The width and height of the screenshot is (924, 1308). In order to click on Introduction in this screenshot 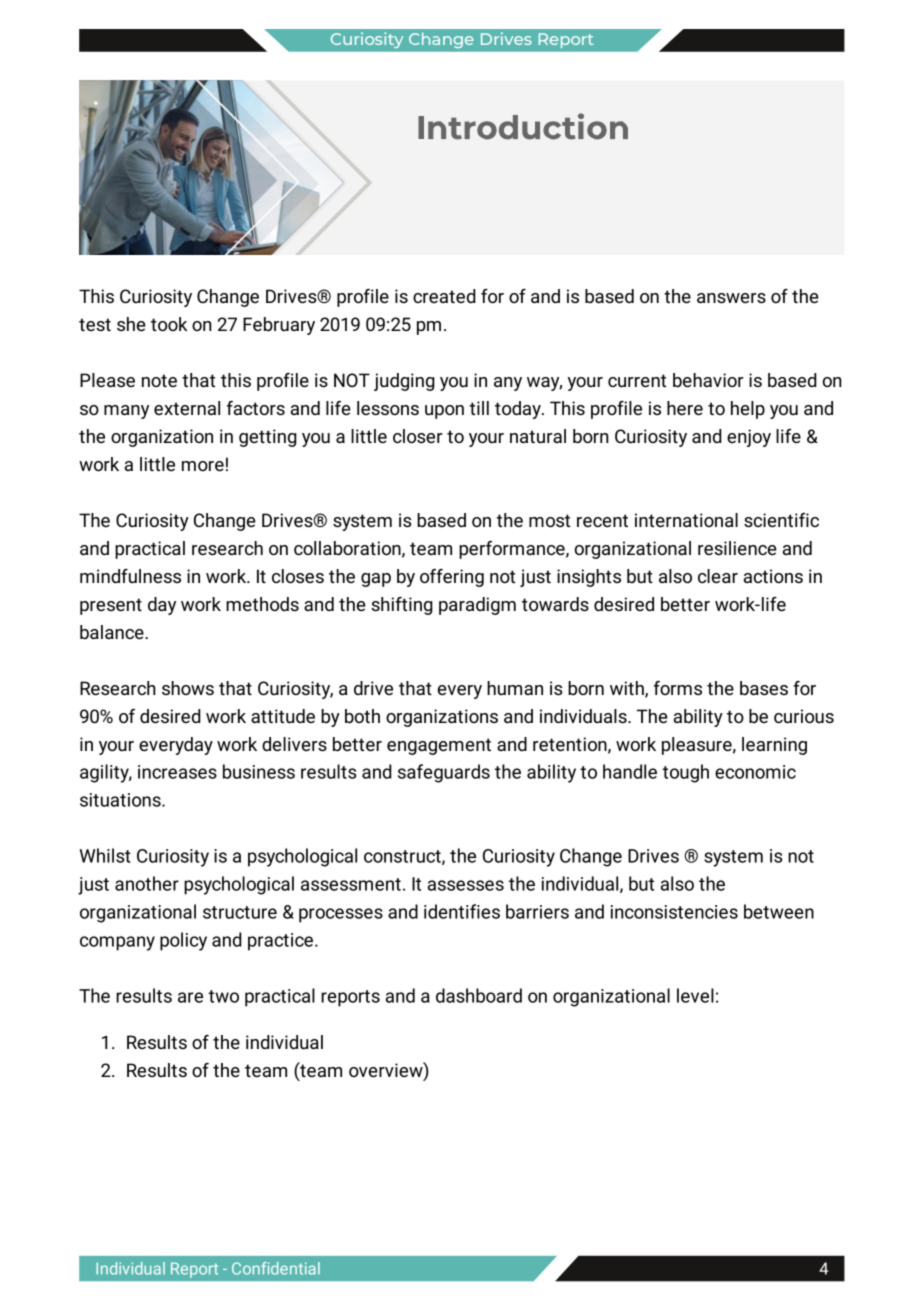, I will do `click(523, 126)`.
